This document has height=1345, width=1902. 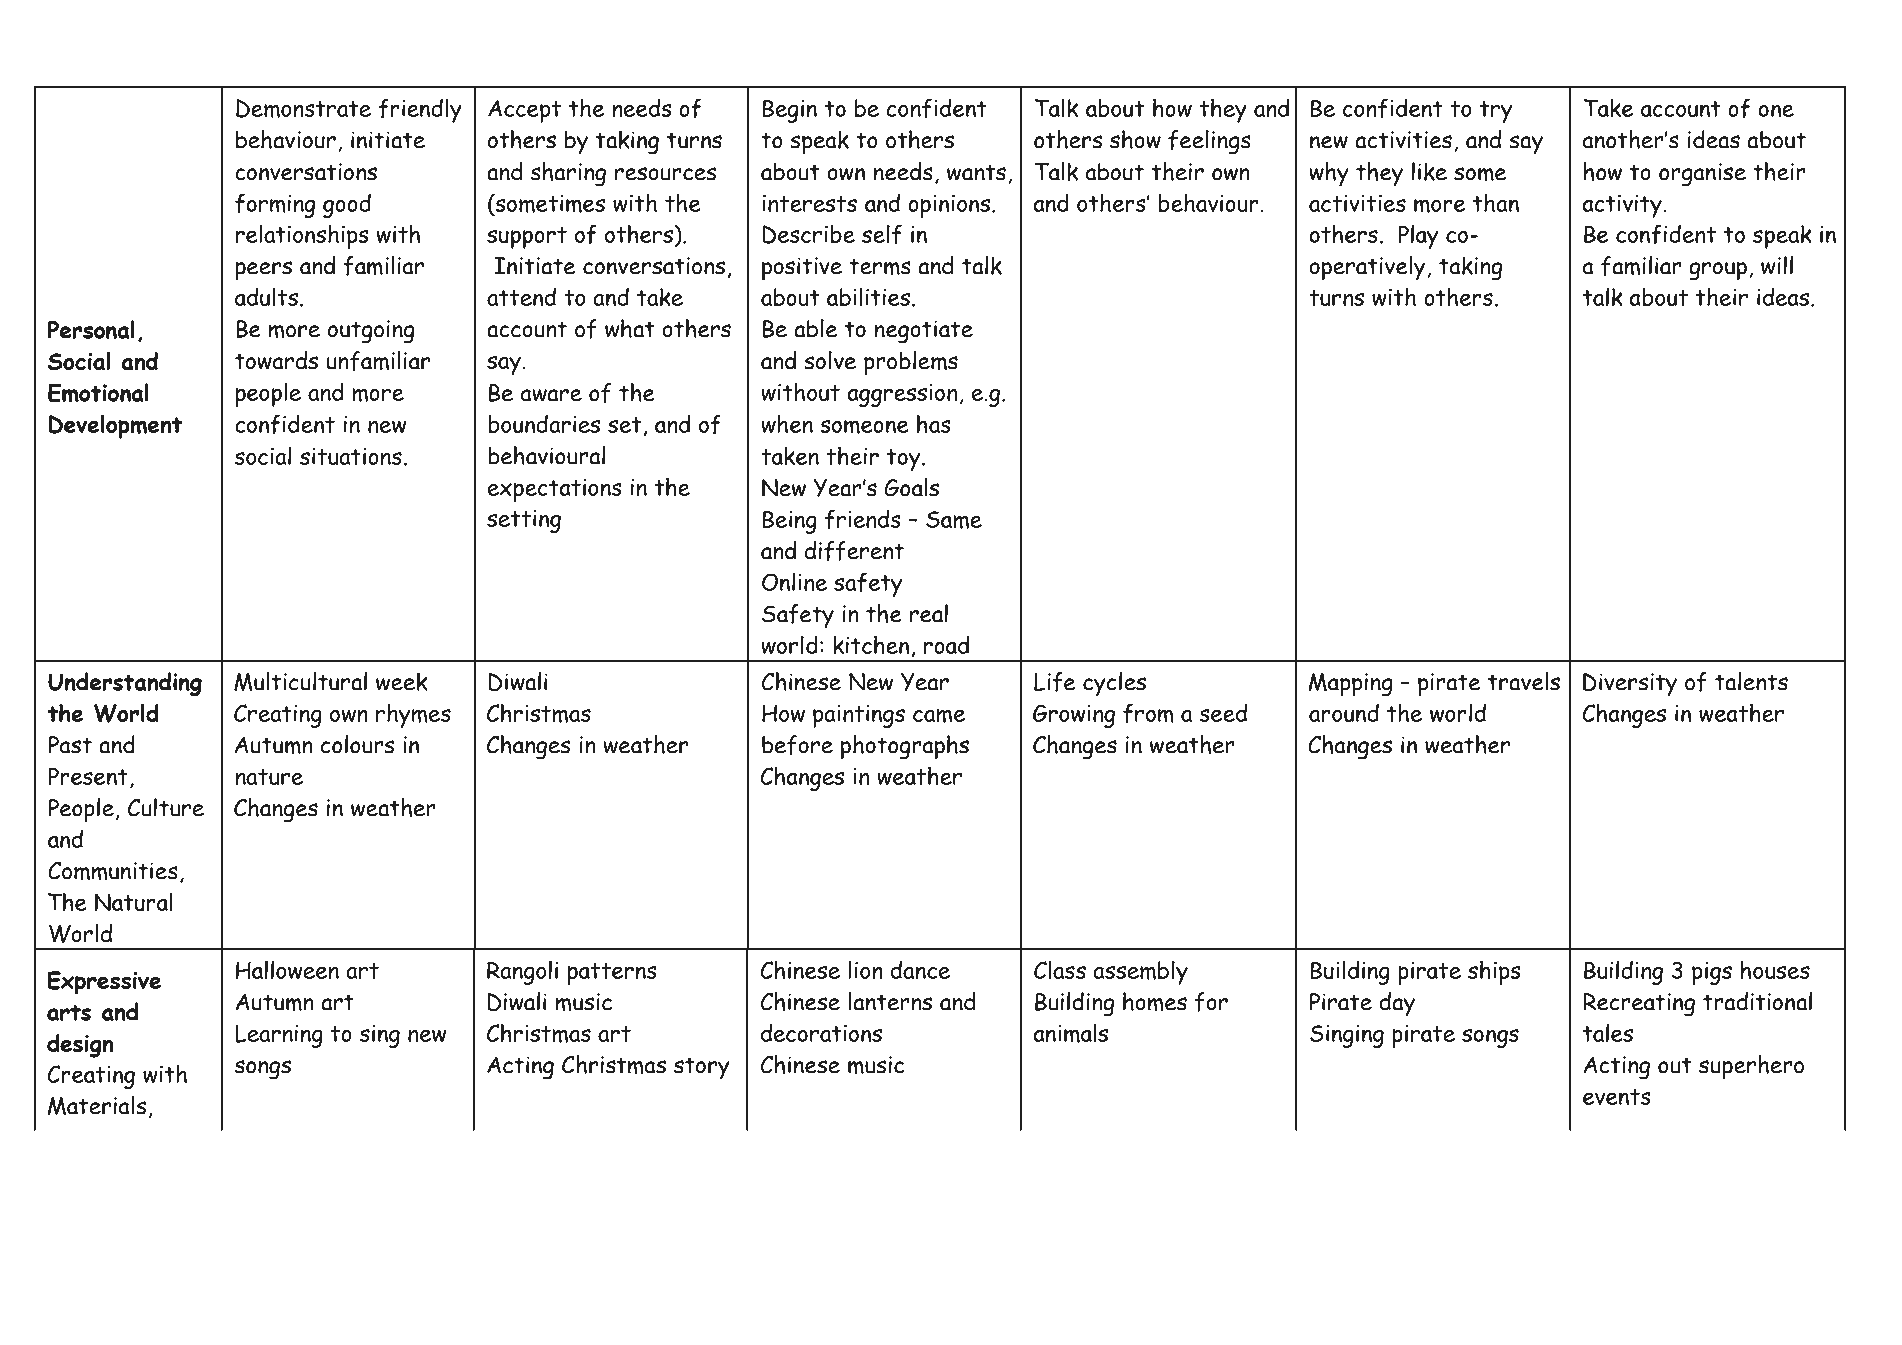 I want to click on try, so click(x=1496, y=112).
